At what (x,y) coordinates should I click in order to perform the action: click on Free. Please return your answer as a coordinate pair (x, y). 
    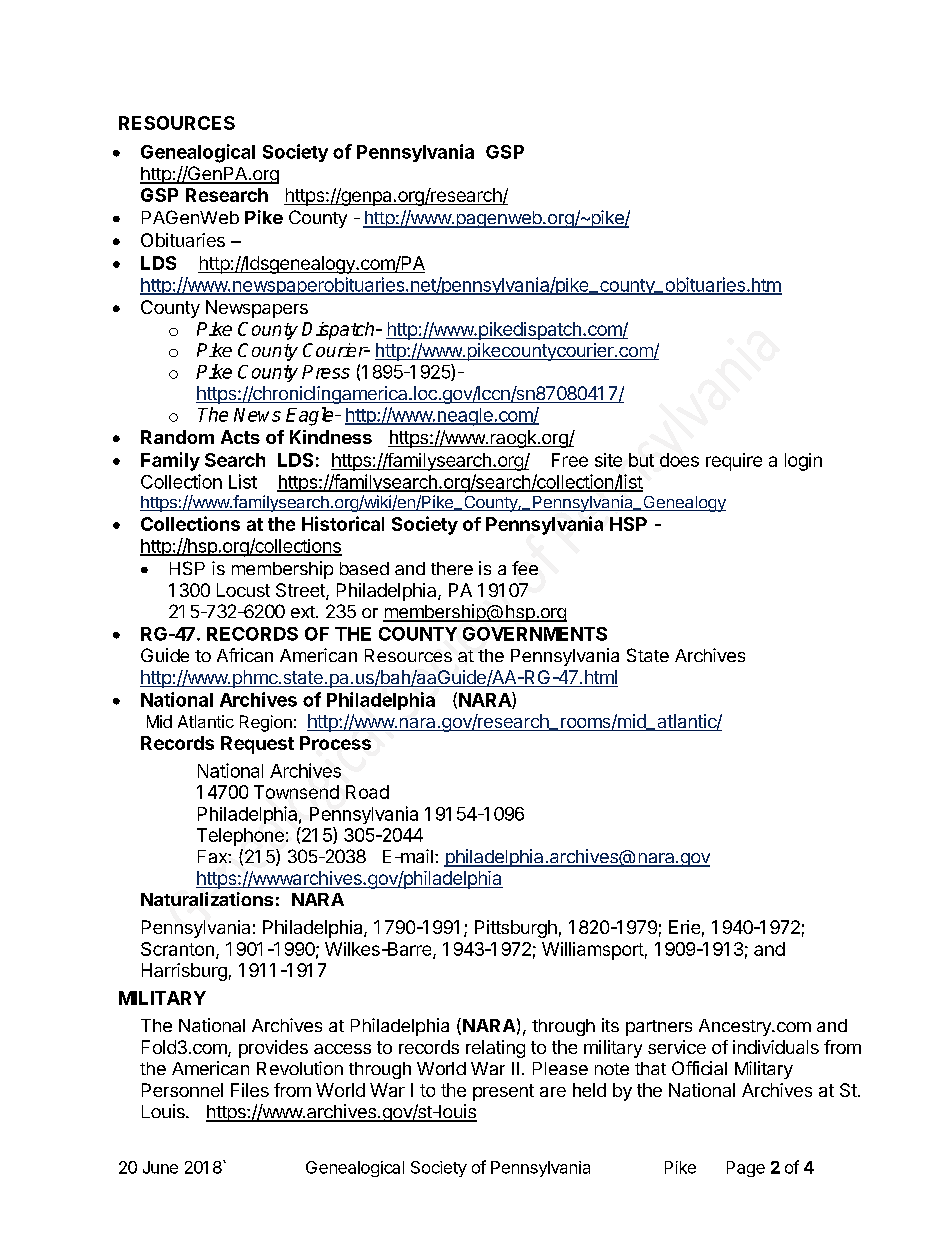
    Looking at the image, I should click on (570, 460).
